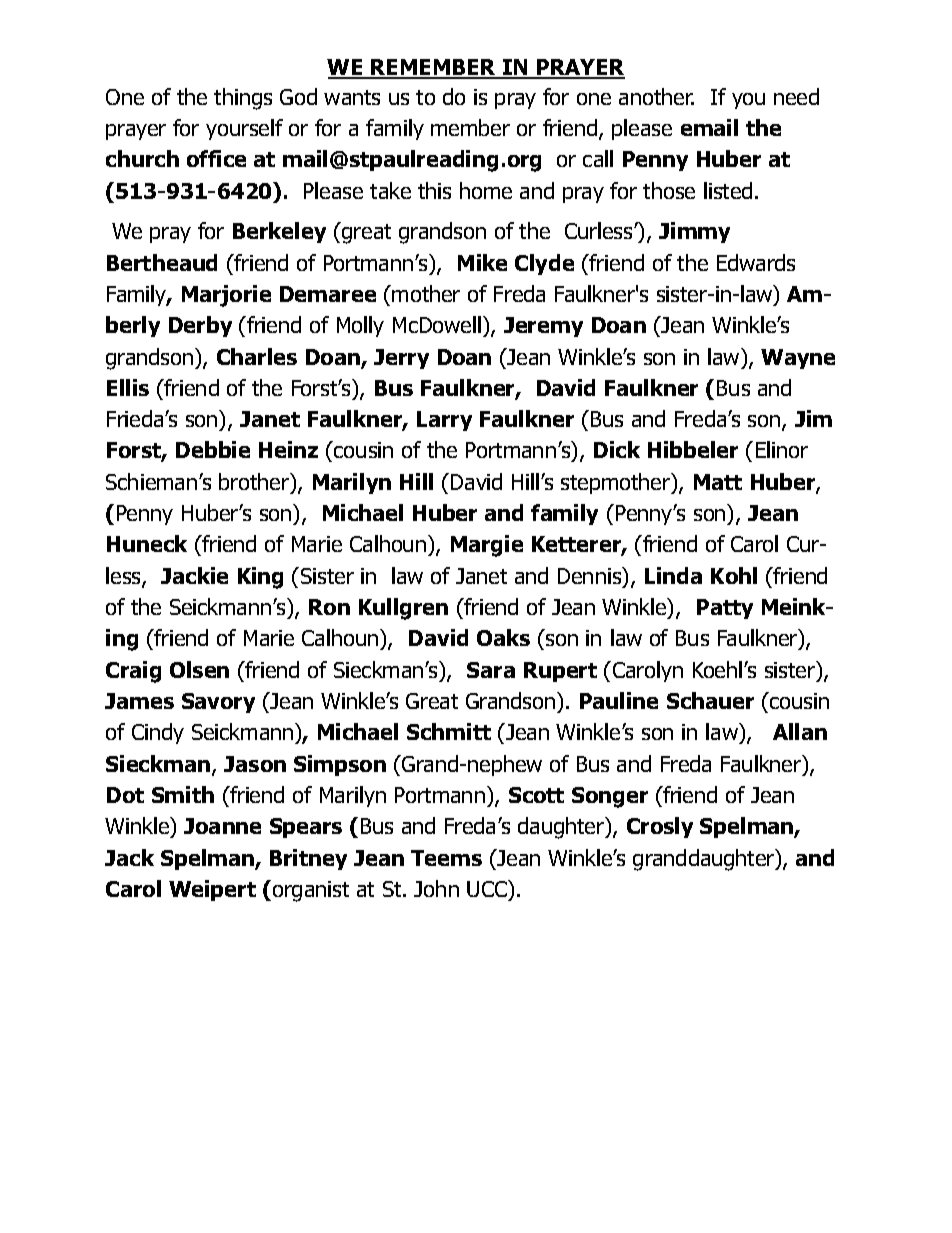 The height and width of the screenshot is (1233, 952). I want to click on UCC, so click(488, 888).
